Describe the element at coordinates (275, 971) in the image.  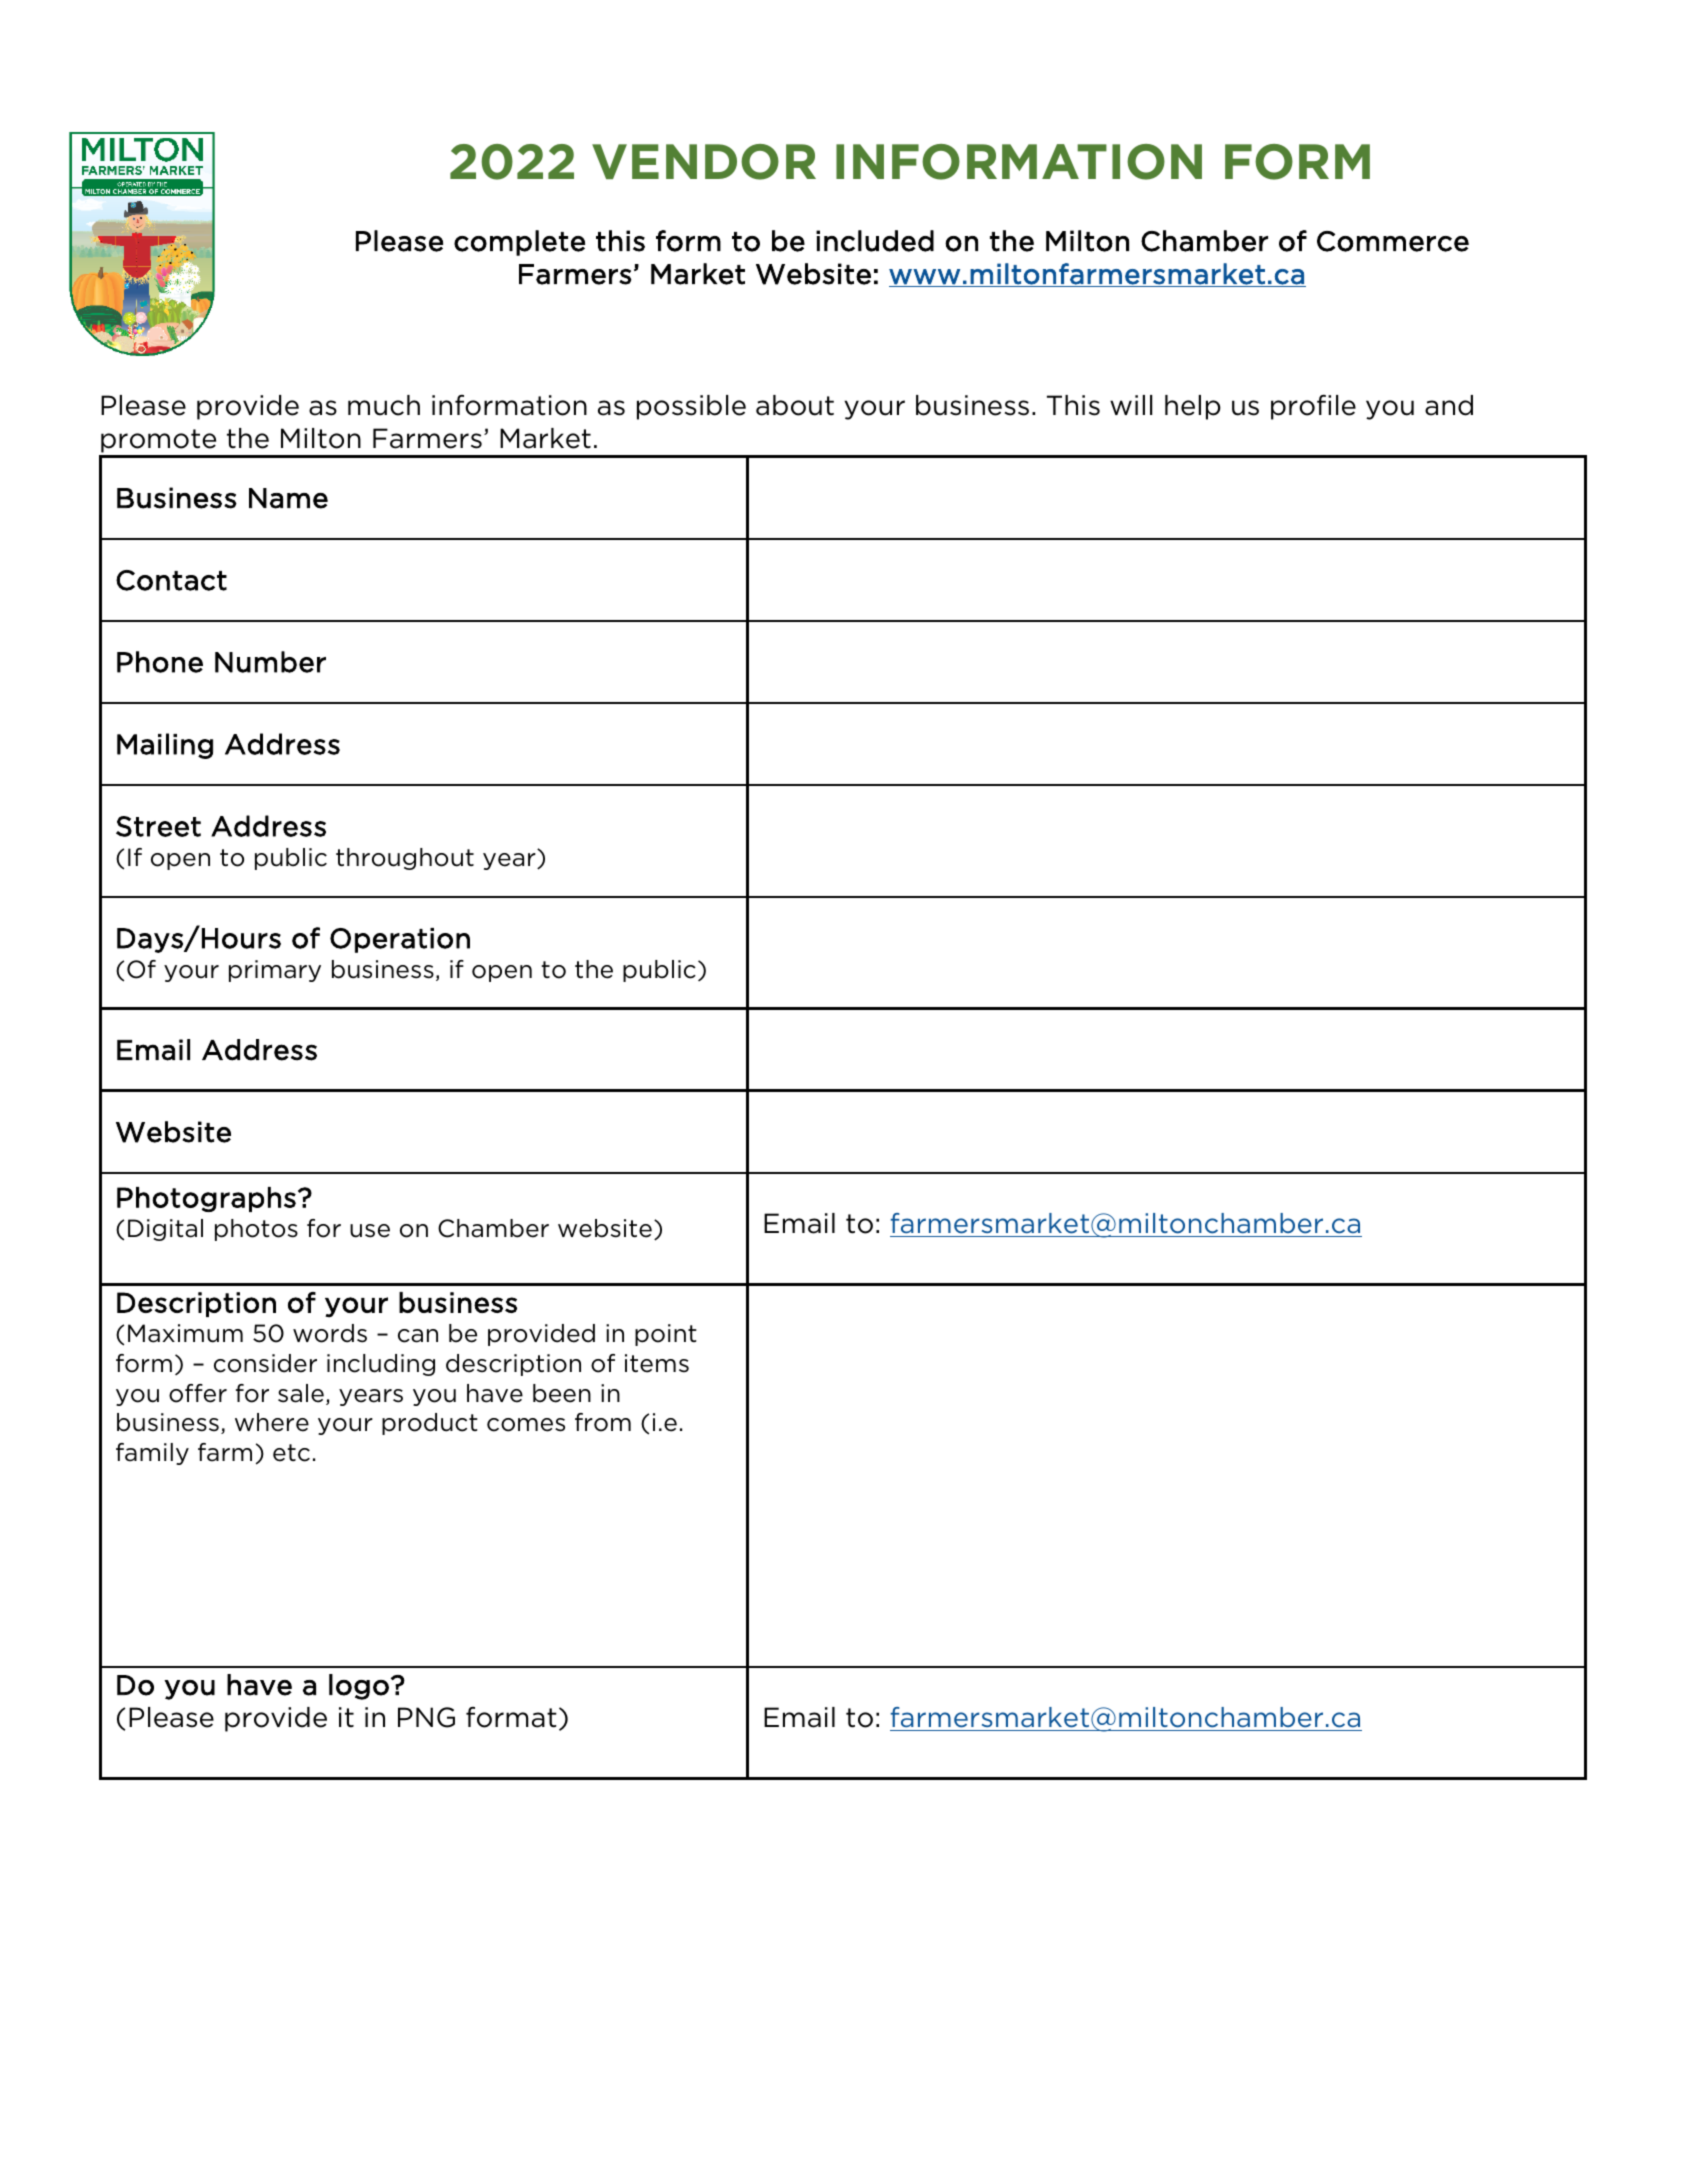
I see `primary` at that location.
